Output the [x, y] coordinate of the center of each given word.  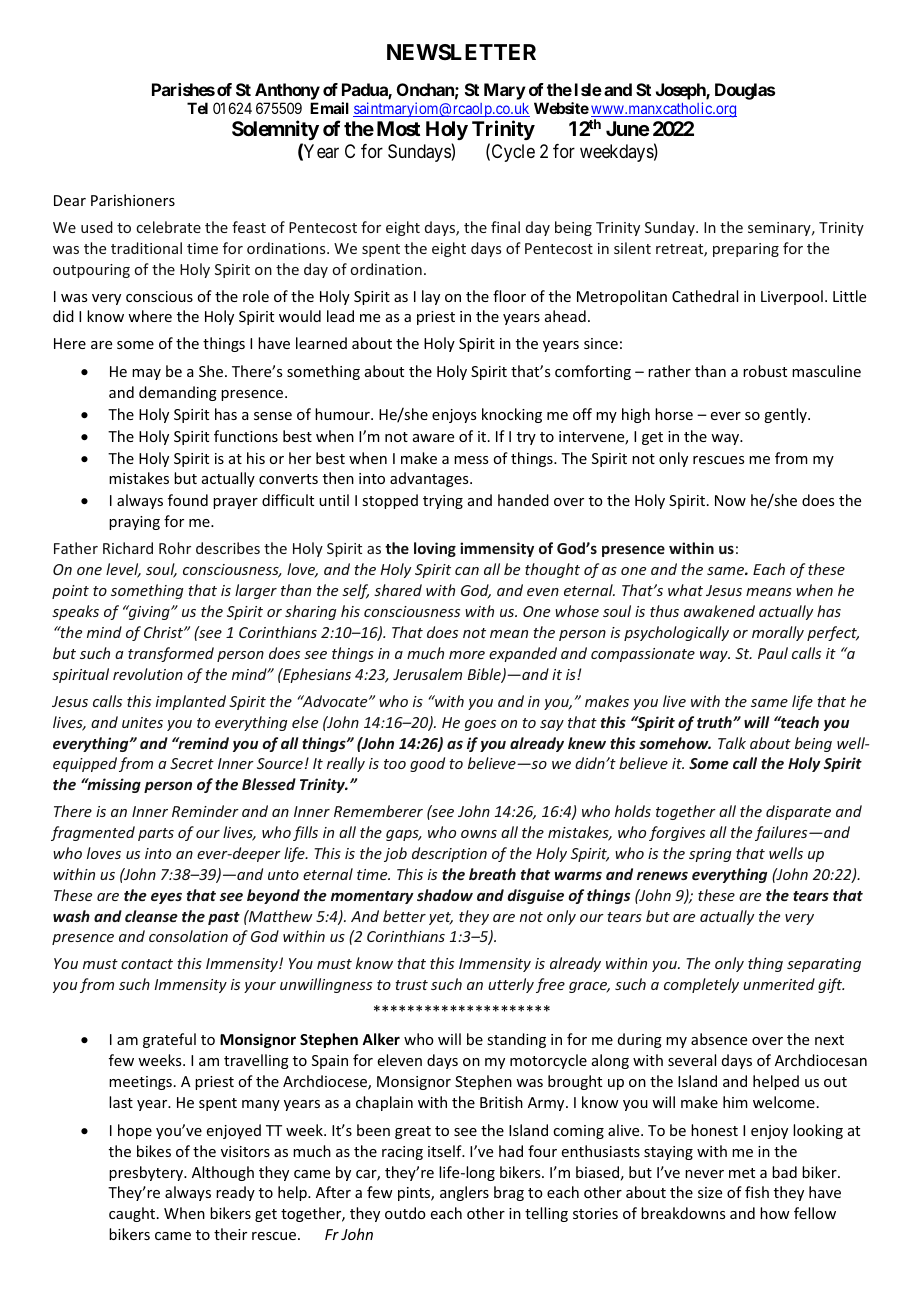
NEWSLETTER [461, 52]
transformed [171, 654]
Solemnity [275, 130]
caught [133, 1214]
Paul [773, 653]
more [467, 655]
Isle [588, 89]
